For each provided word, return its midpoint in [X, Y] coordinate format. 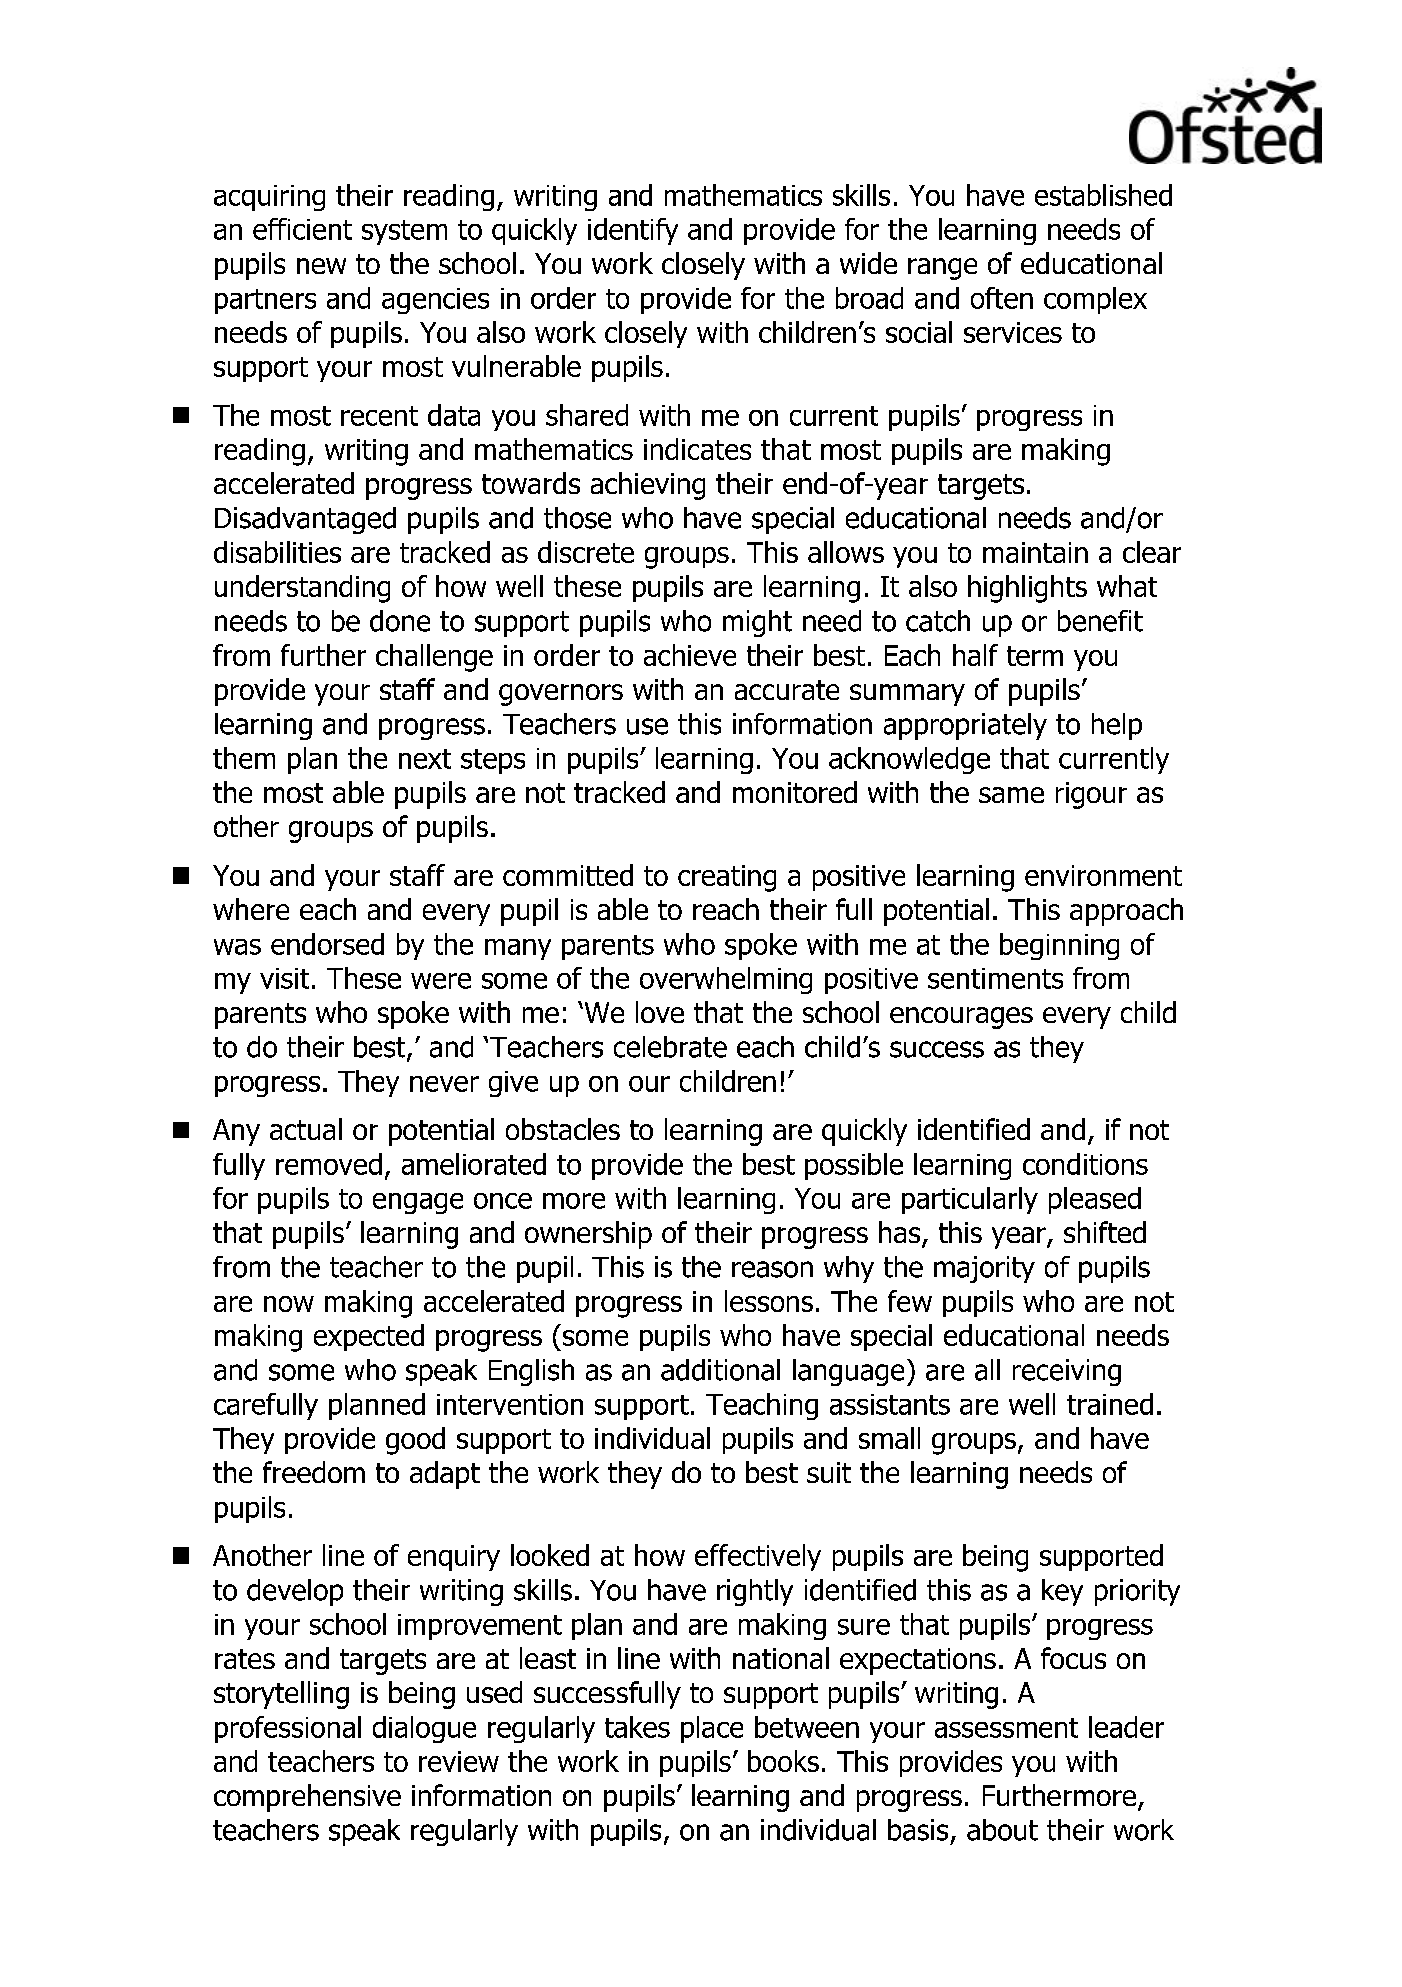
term [1035, 656]
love [660, 1012]
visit [284, 978]
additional [720, 1370]
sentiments [995, 978]
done [400, 621]
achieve [690, 655]
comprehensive [307, 1798]
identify [633, 231]
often [1002, 298]
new [321, 266]
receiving [1067, 1372]
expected [369, 1337]
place [712, 1729]
